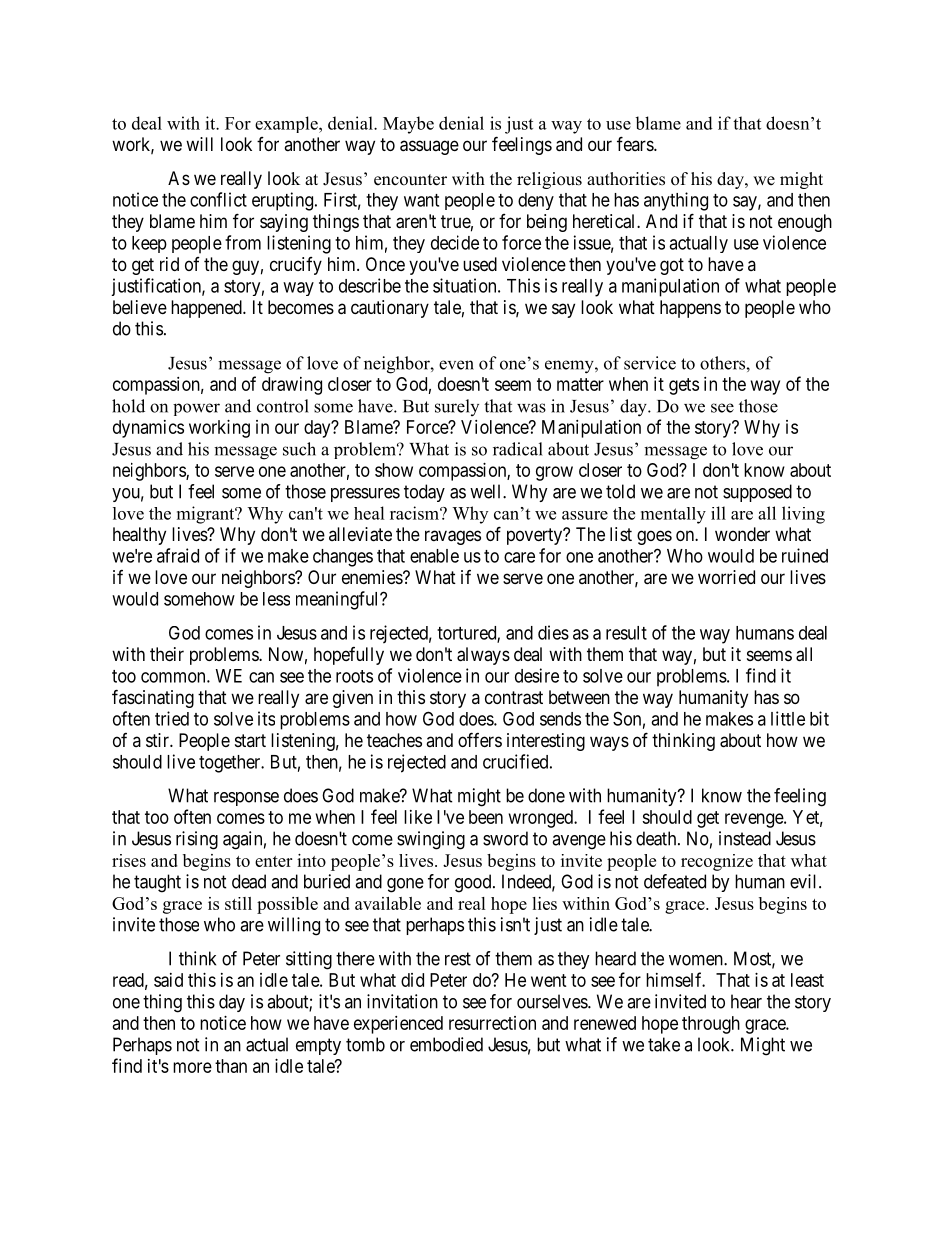 The height and width of the screenshot is (1233, 952). I want to click on gets, so click(684, 386).
